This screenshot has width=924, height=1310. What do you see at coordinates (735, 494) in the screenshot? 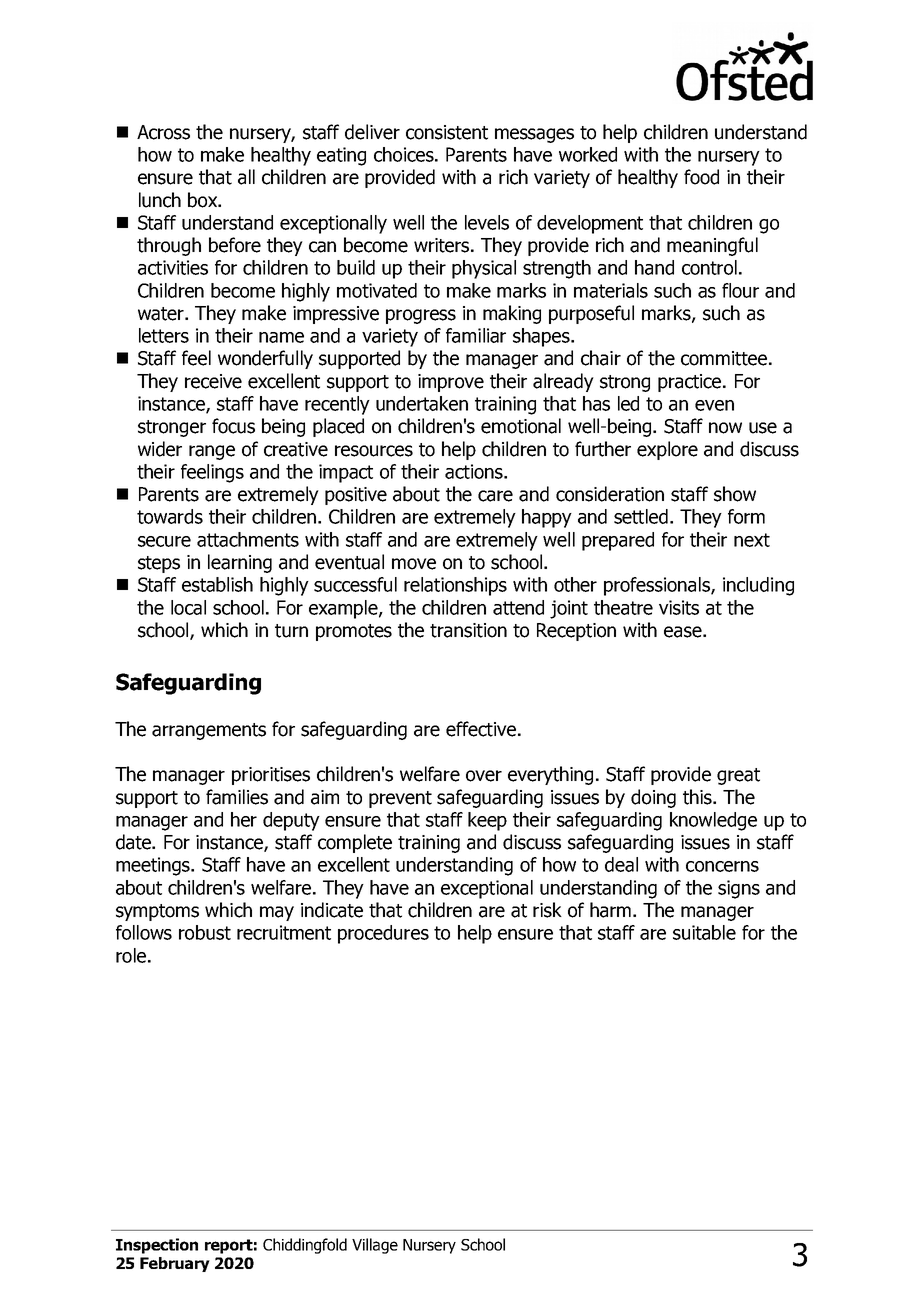
I see `show` at bounding box center [735, 494].
